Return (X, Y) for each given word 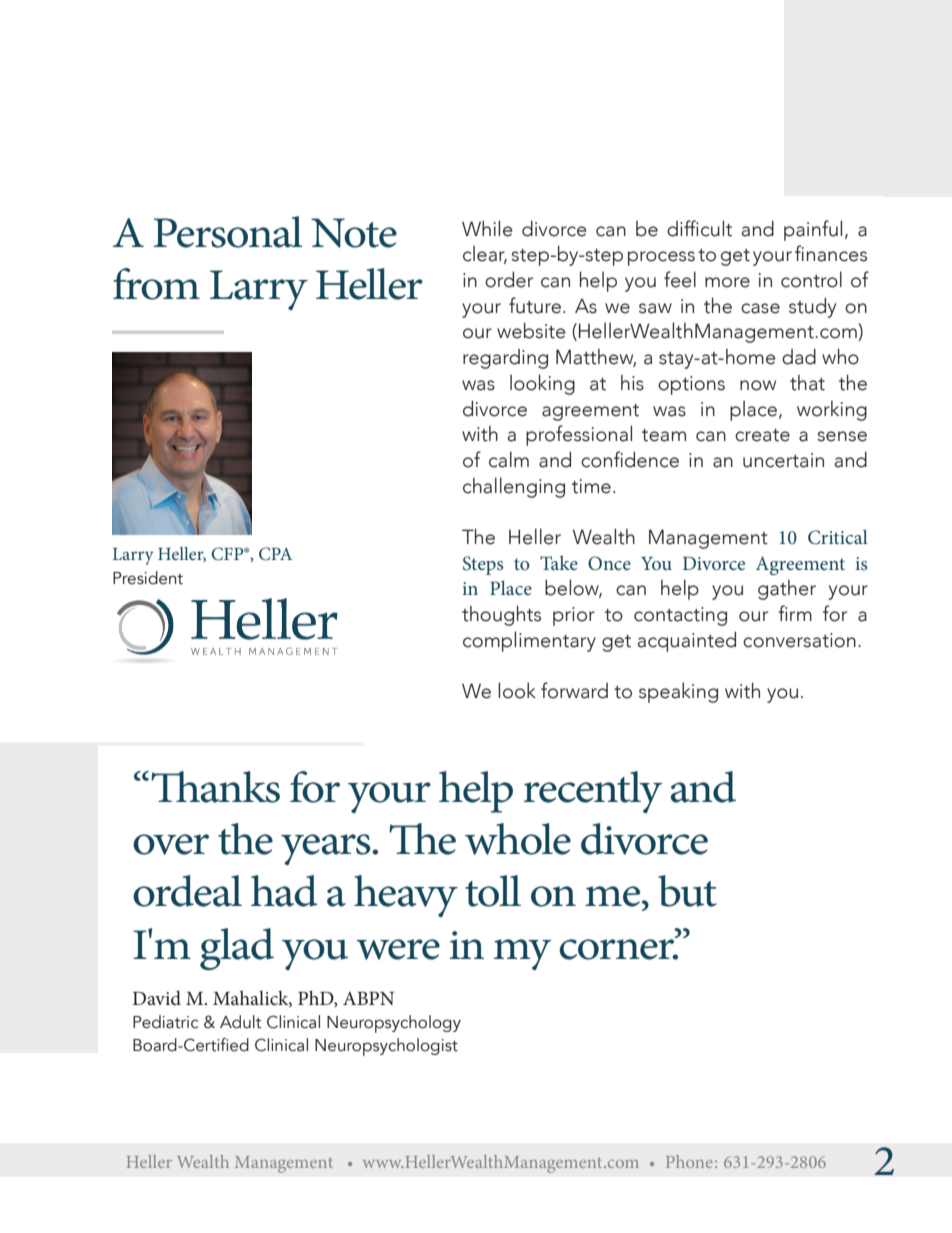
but (687, 891)
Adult (240, 1022)
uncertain (783, 460)
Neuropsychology (394, 1024)
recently (593, 792)
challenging (514, 487)
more (727, 282)
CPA (275, 554)
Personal (228, 232)
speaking (678, 692)
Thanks (215, 787)
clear (485, 254)
